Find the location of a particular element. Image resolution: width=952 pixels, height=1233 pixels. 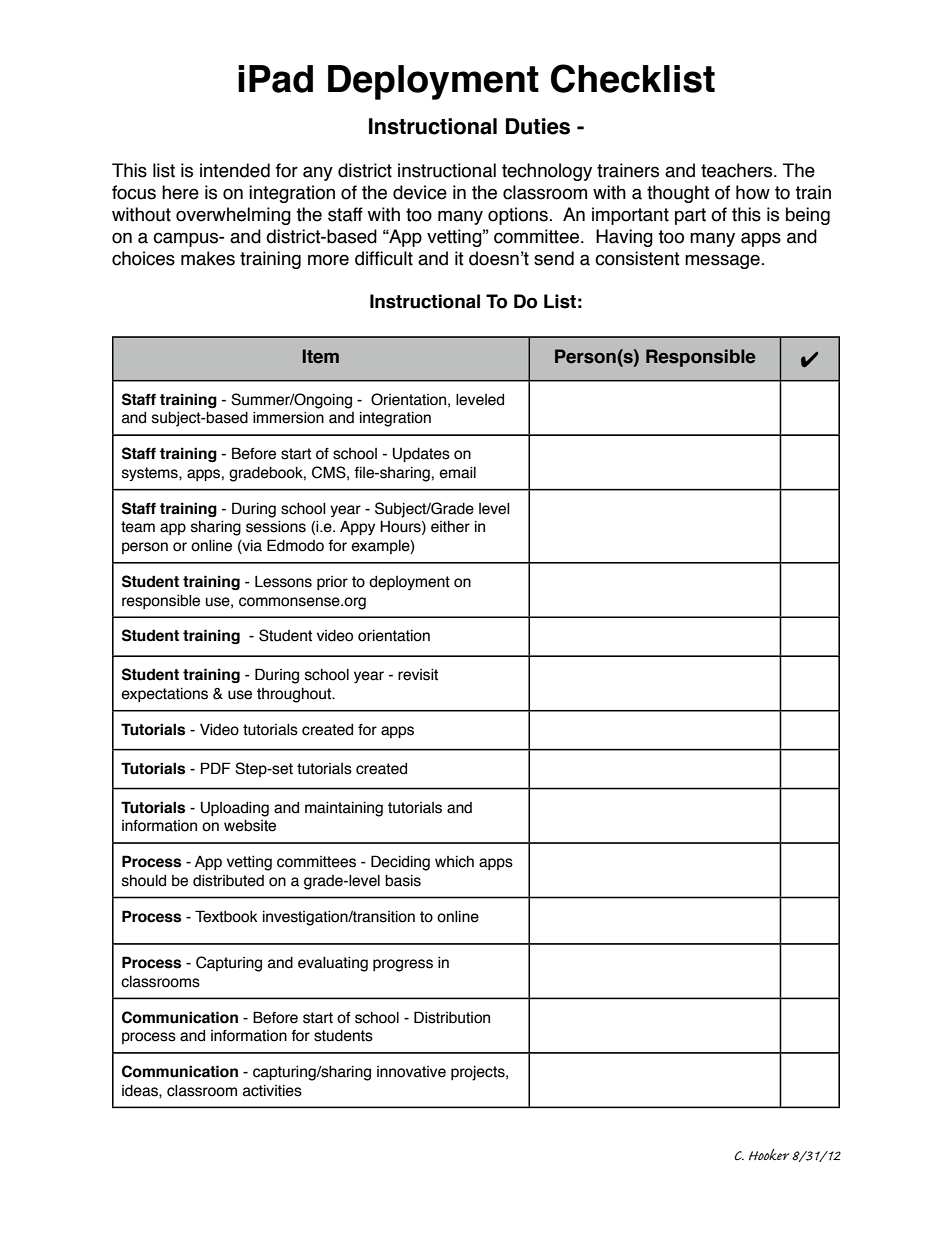

teachers is located at coordinates (738, 170).
